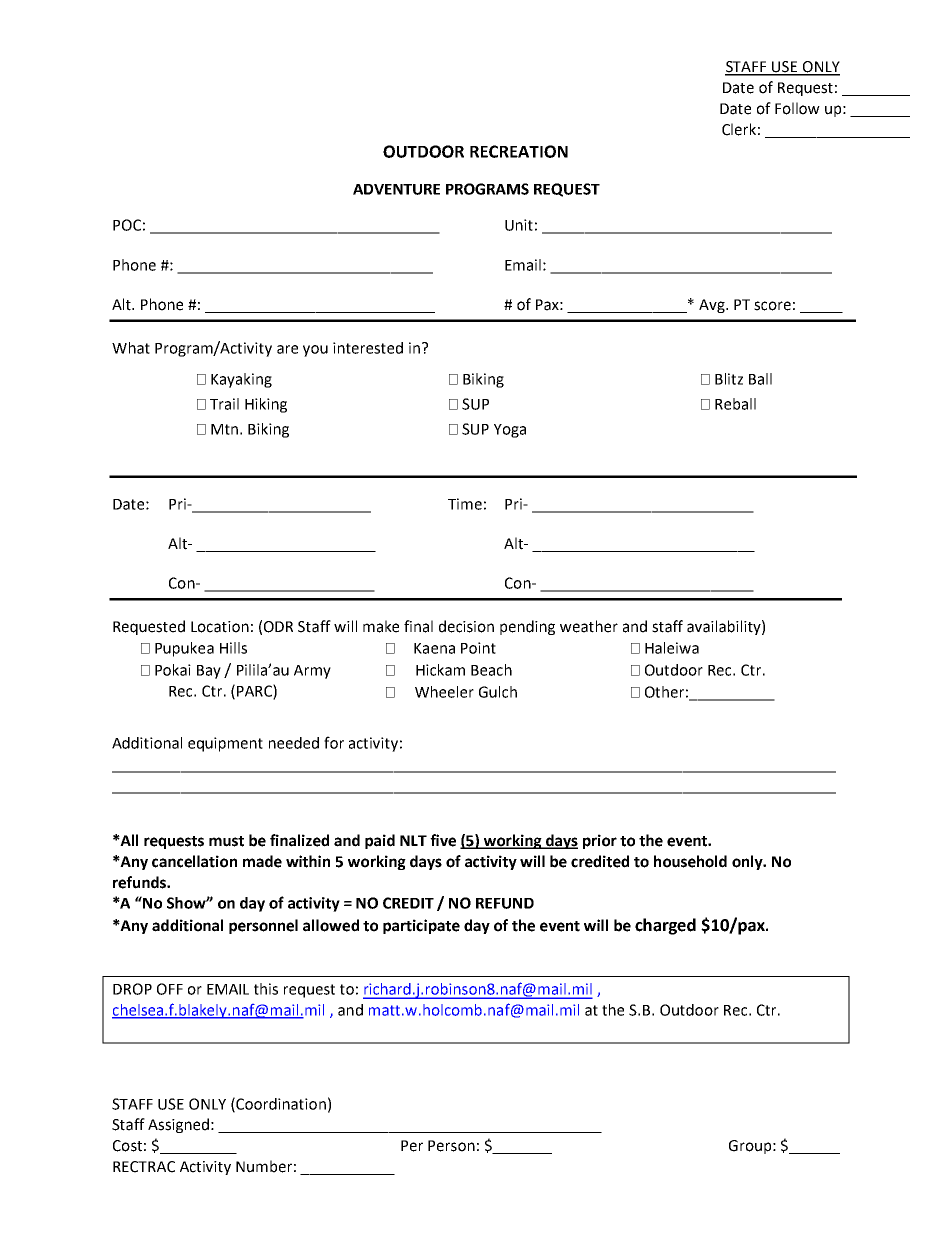  I want to click on POC, so click(127, 225).
